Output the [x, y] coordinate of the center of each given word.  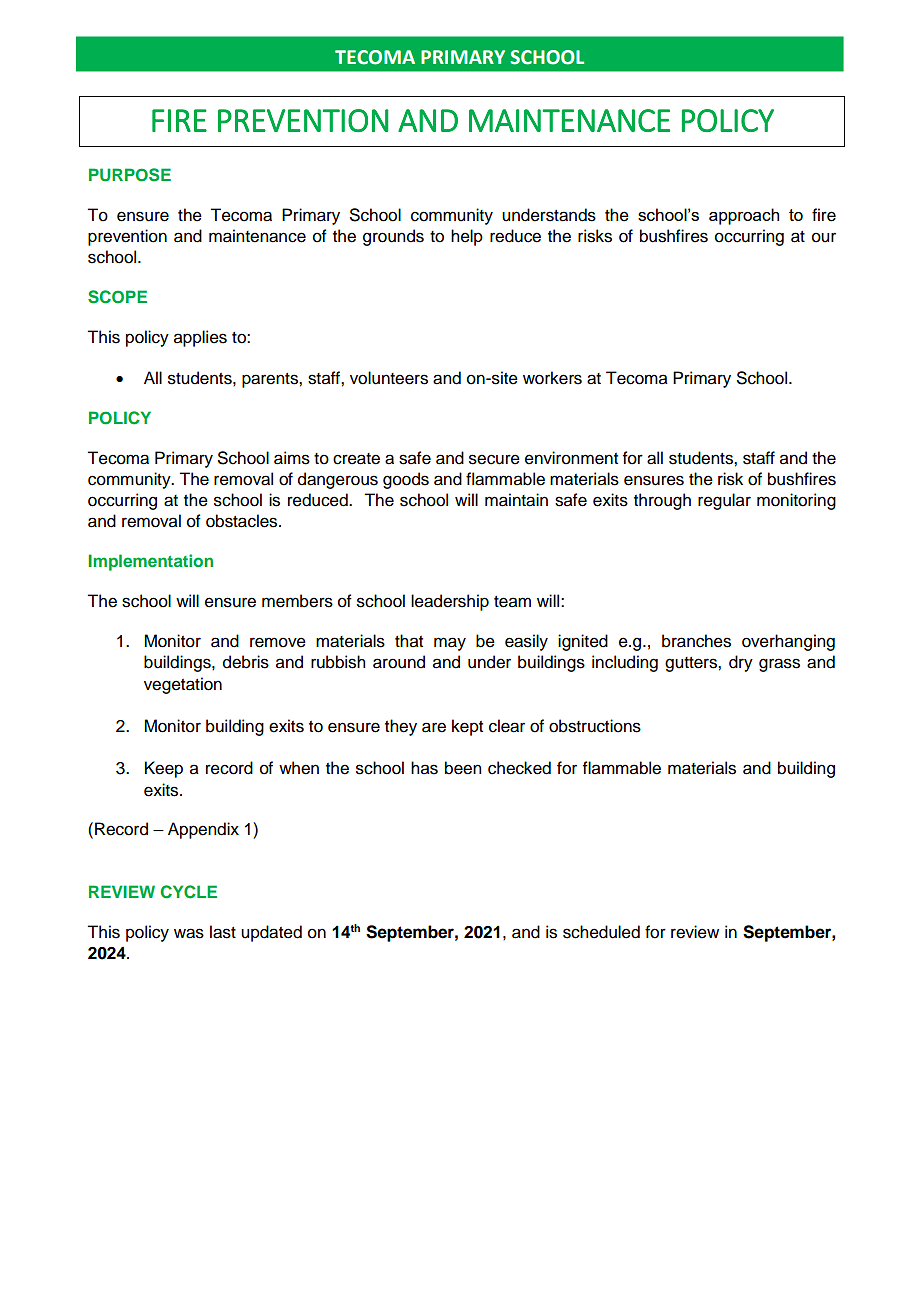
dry [741, 663]
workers [552, 378]
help [467, 237]
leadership [450, 602]
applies [200, 338]
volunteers [389, 378]
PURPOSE [130, 175]
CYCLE [189, 892]
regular [724, 501]
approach [744, 216]
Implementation [151, 562]
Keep [164, 769]
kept [467, 727]
